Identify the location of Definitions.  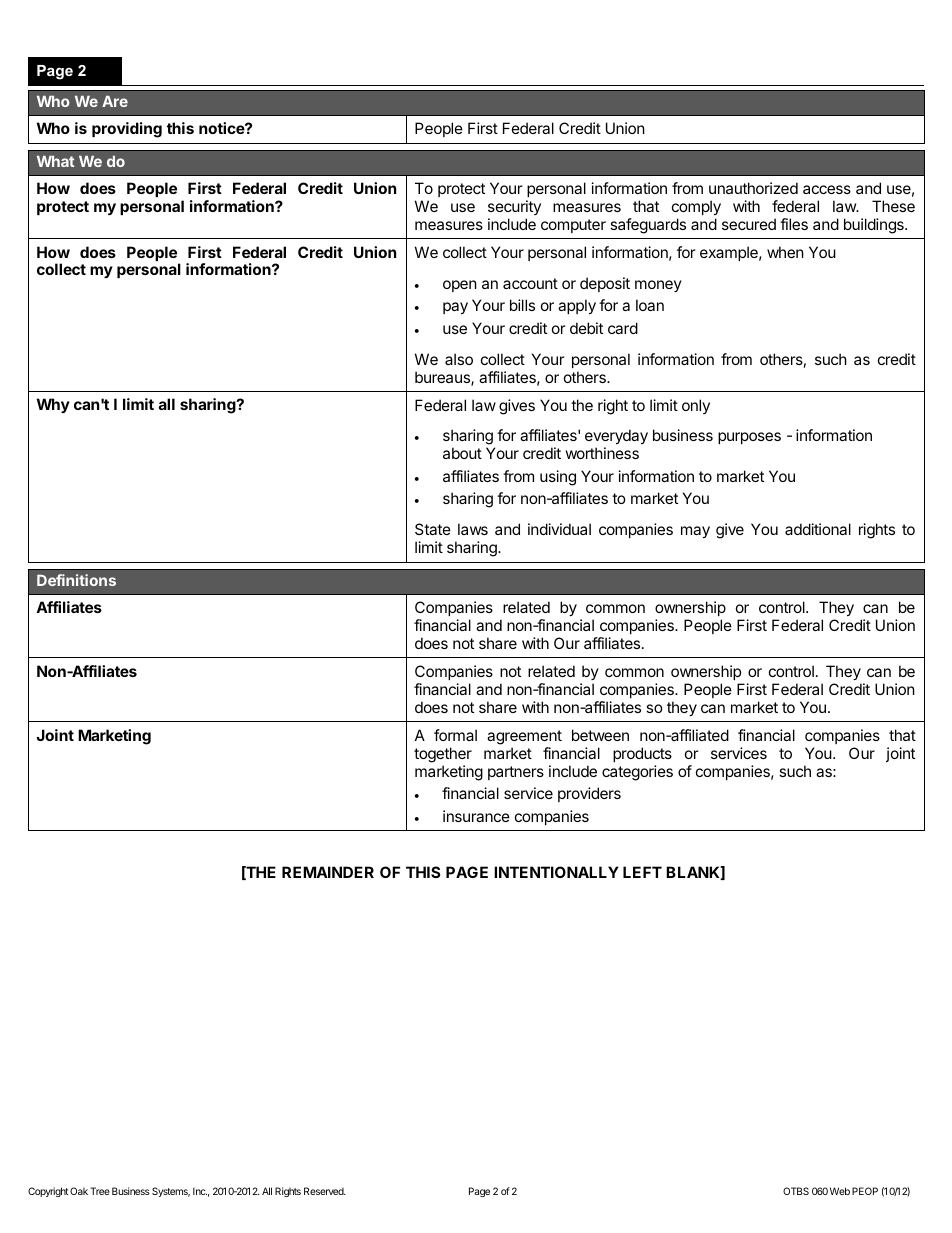
(76, 580).
